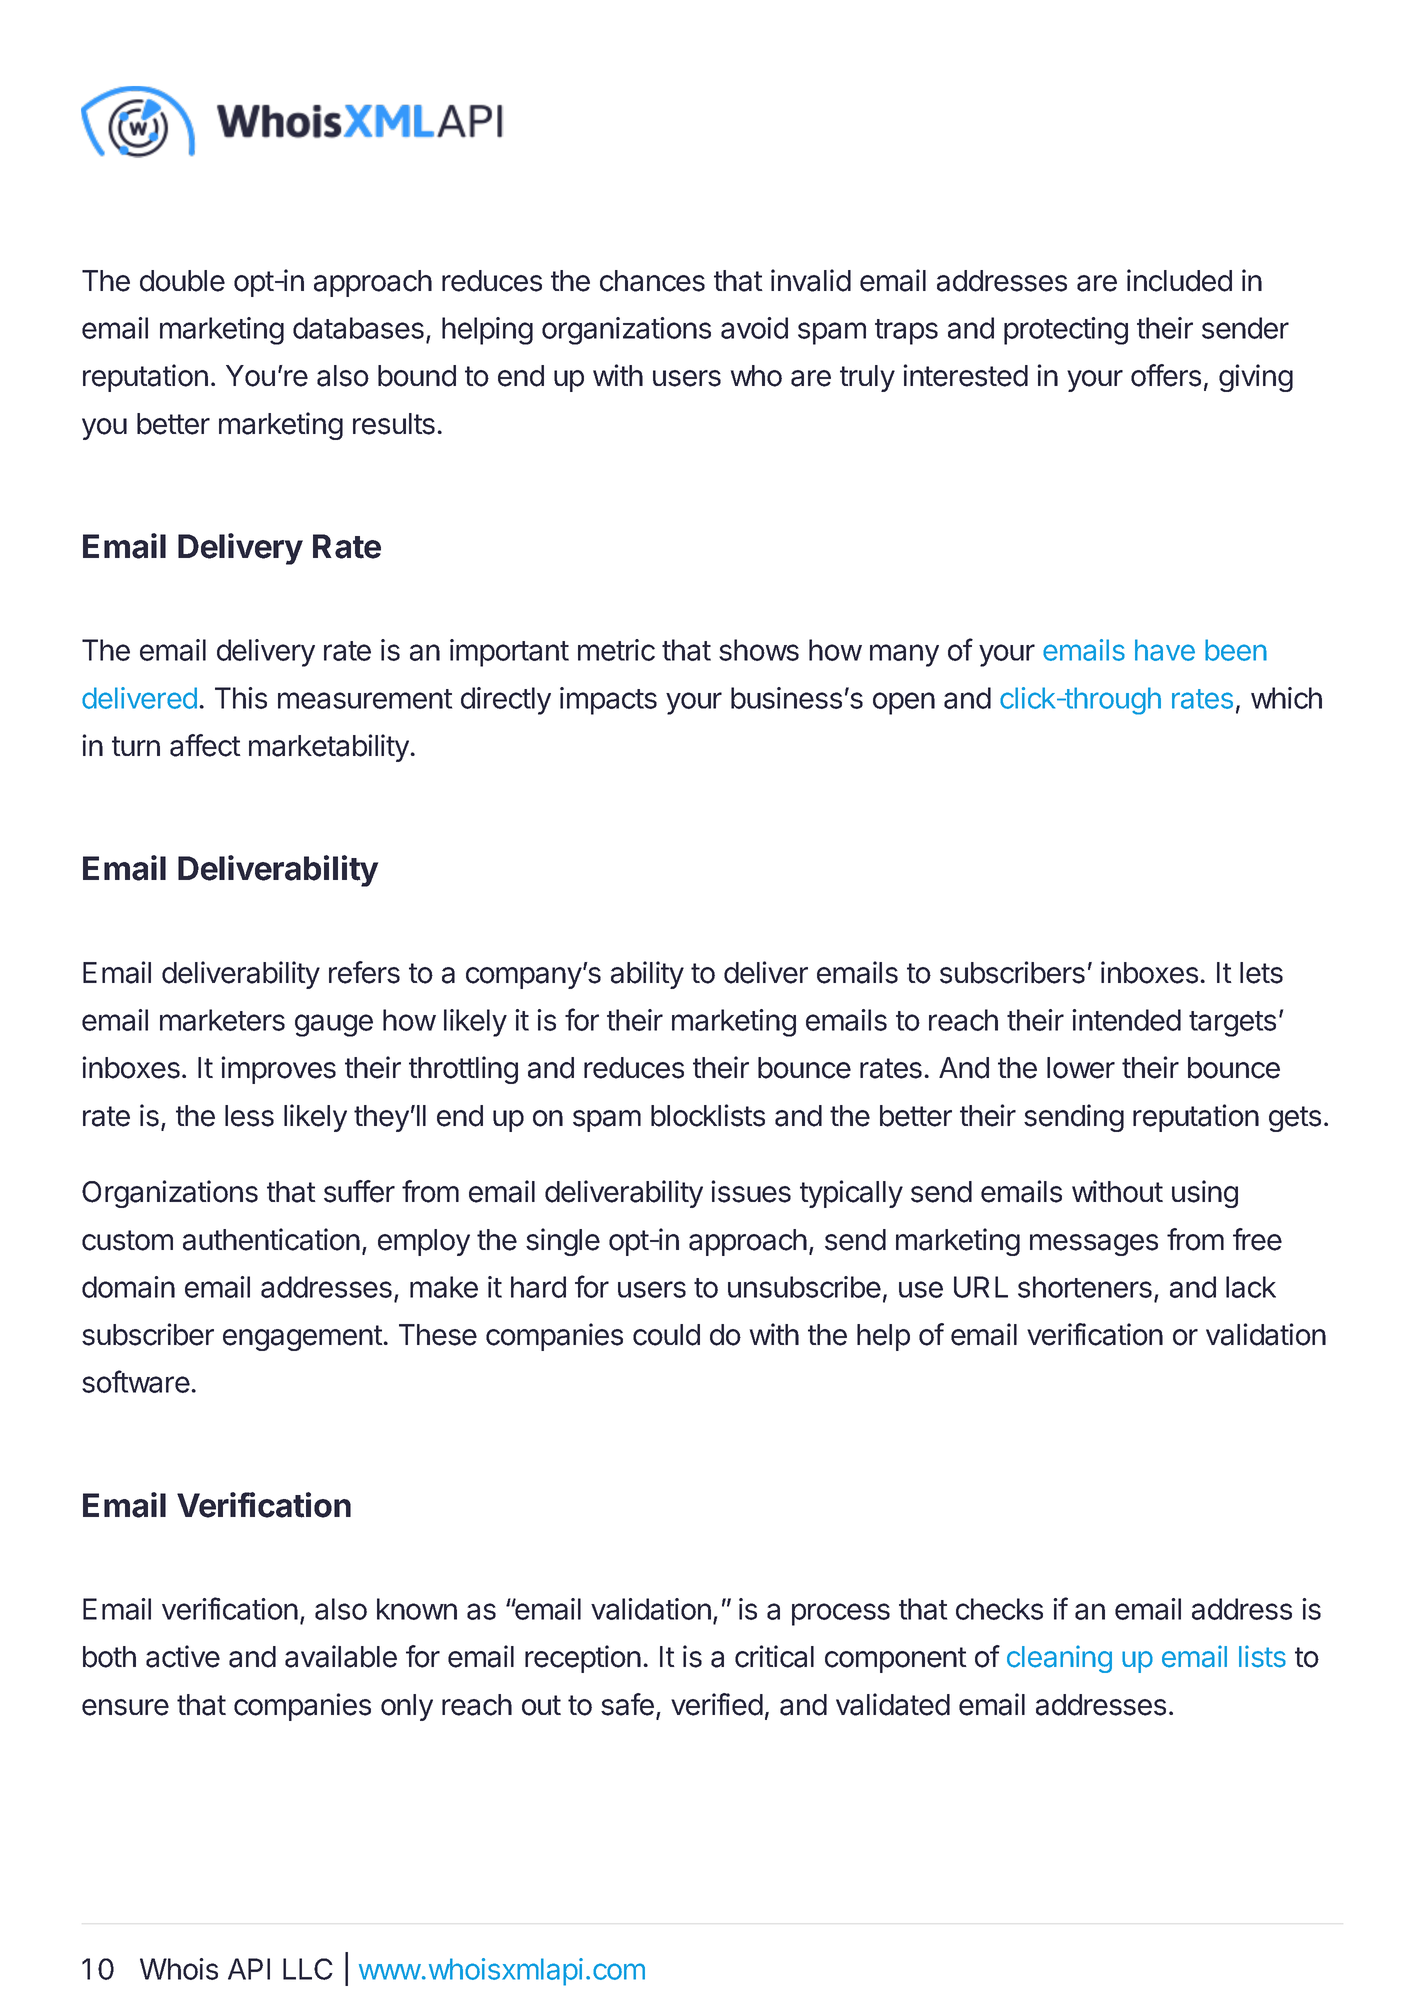  Describe the element at coordinates (841, 1614) in the page. I see `process` at that location.
